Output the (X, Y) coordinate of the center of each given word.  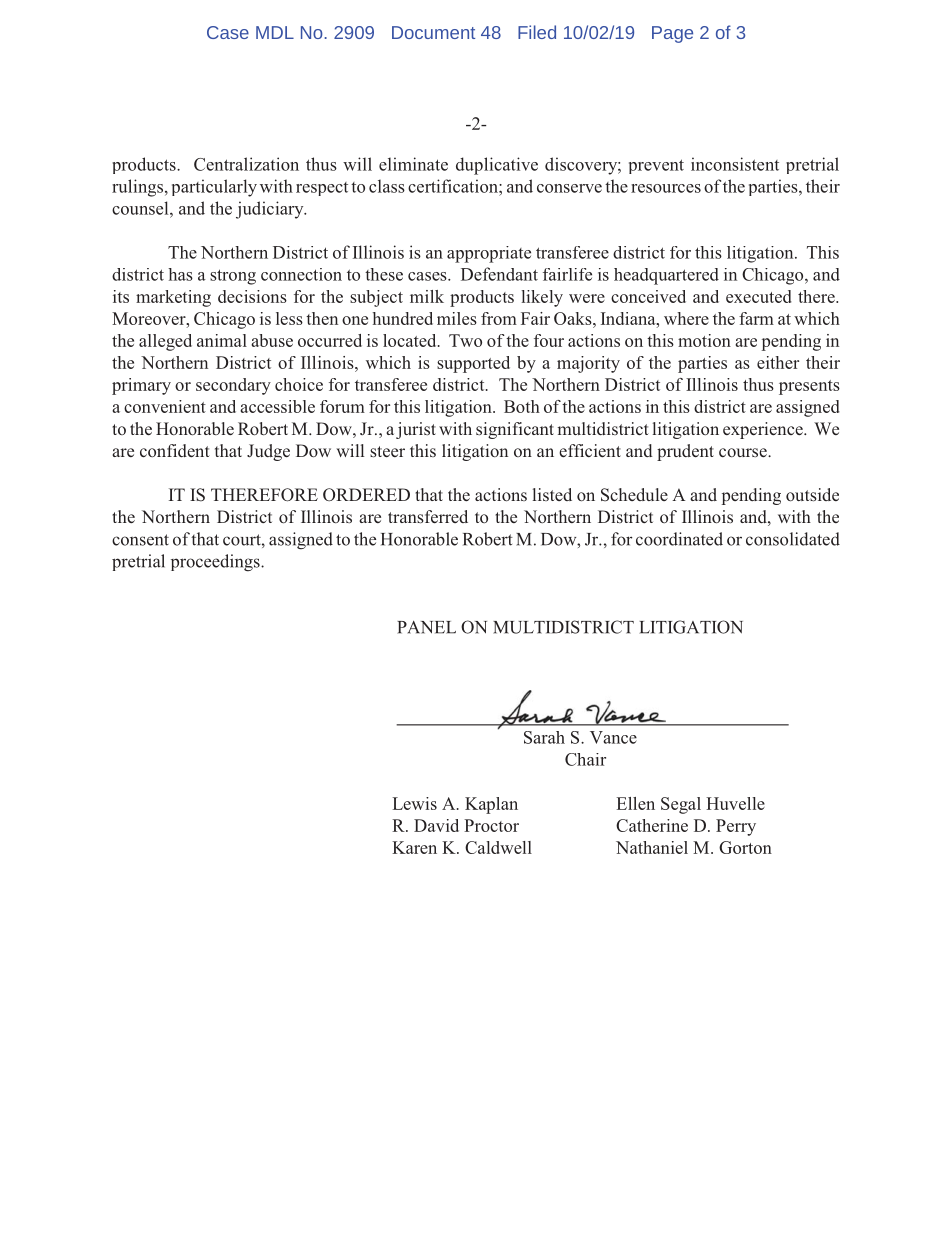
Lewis (414, 803)
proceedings (216, 563)
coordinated (679, 539)
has (180, 274)
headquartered (666, 276)
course (744, 452)
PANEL (426, 627)
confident (175, 450)
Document (433, 32)
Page (672, 34)
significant (515, 430)
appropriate (489, 254)
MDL (275, 32)
